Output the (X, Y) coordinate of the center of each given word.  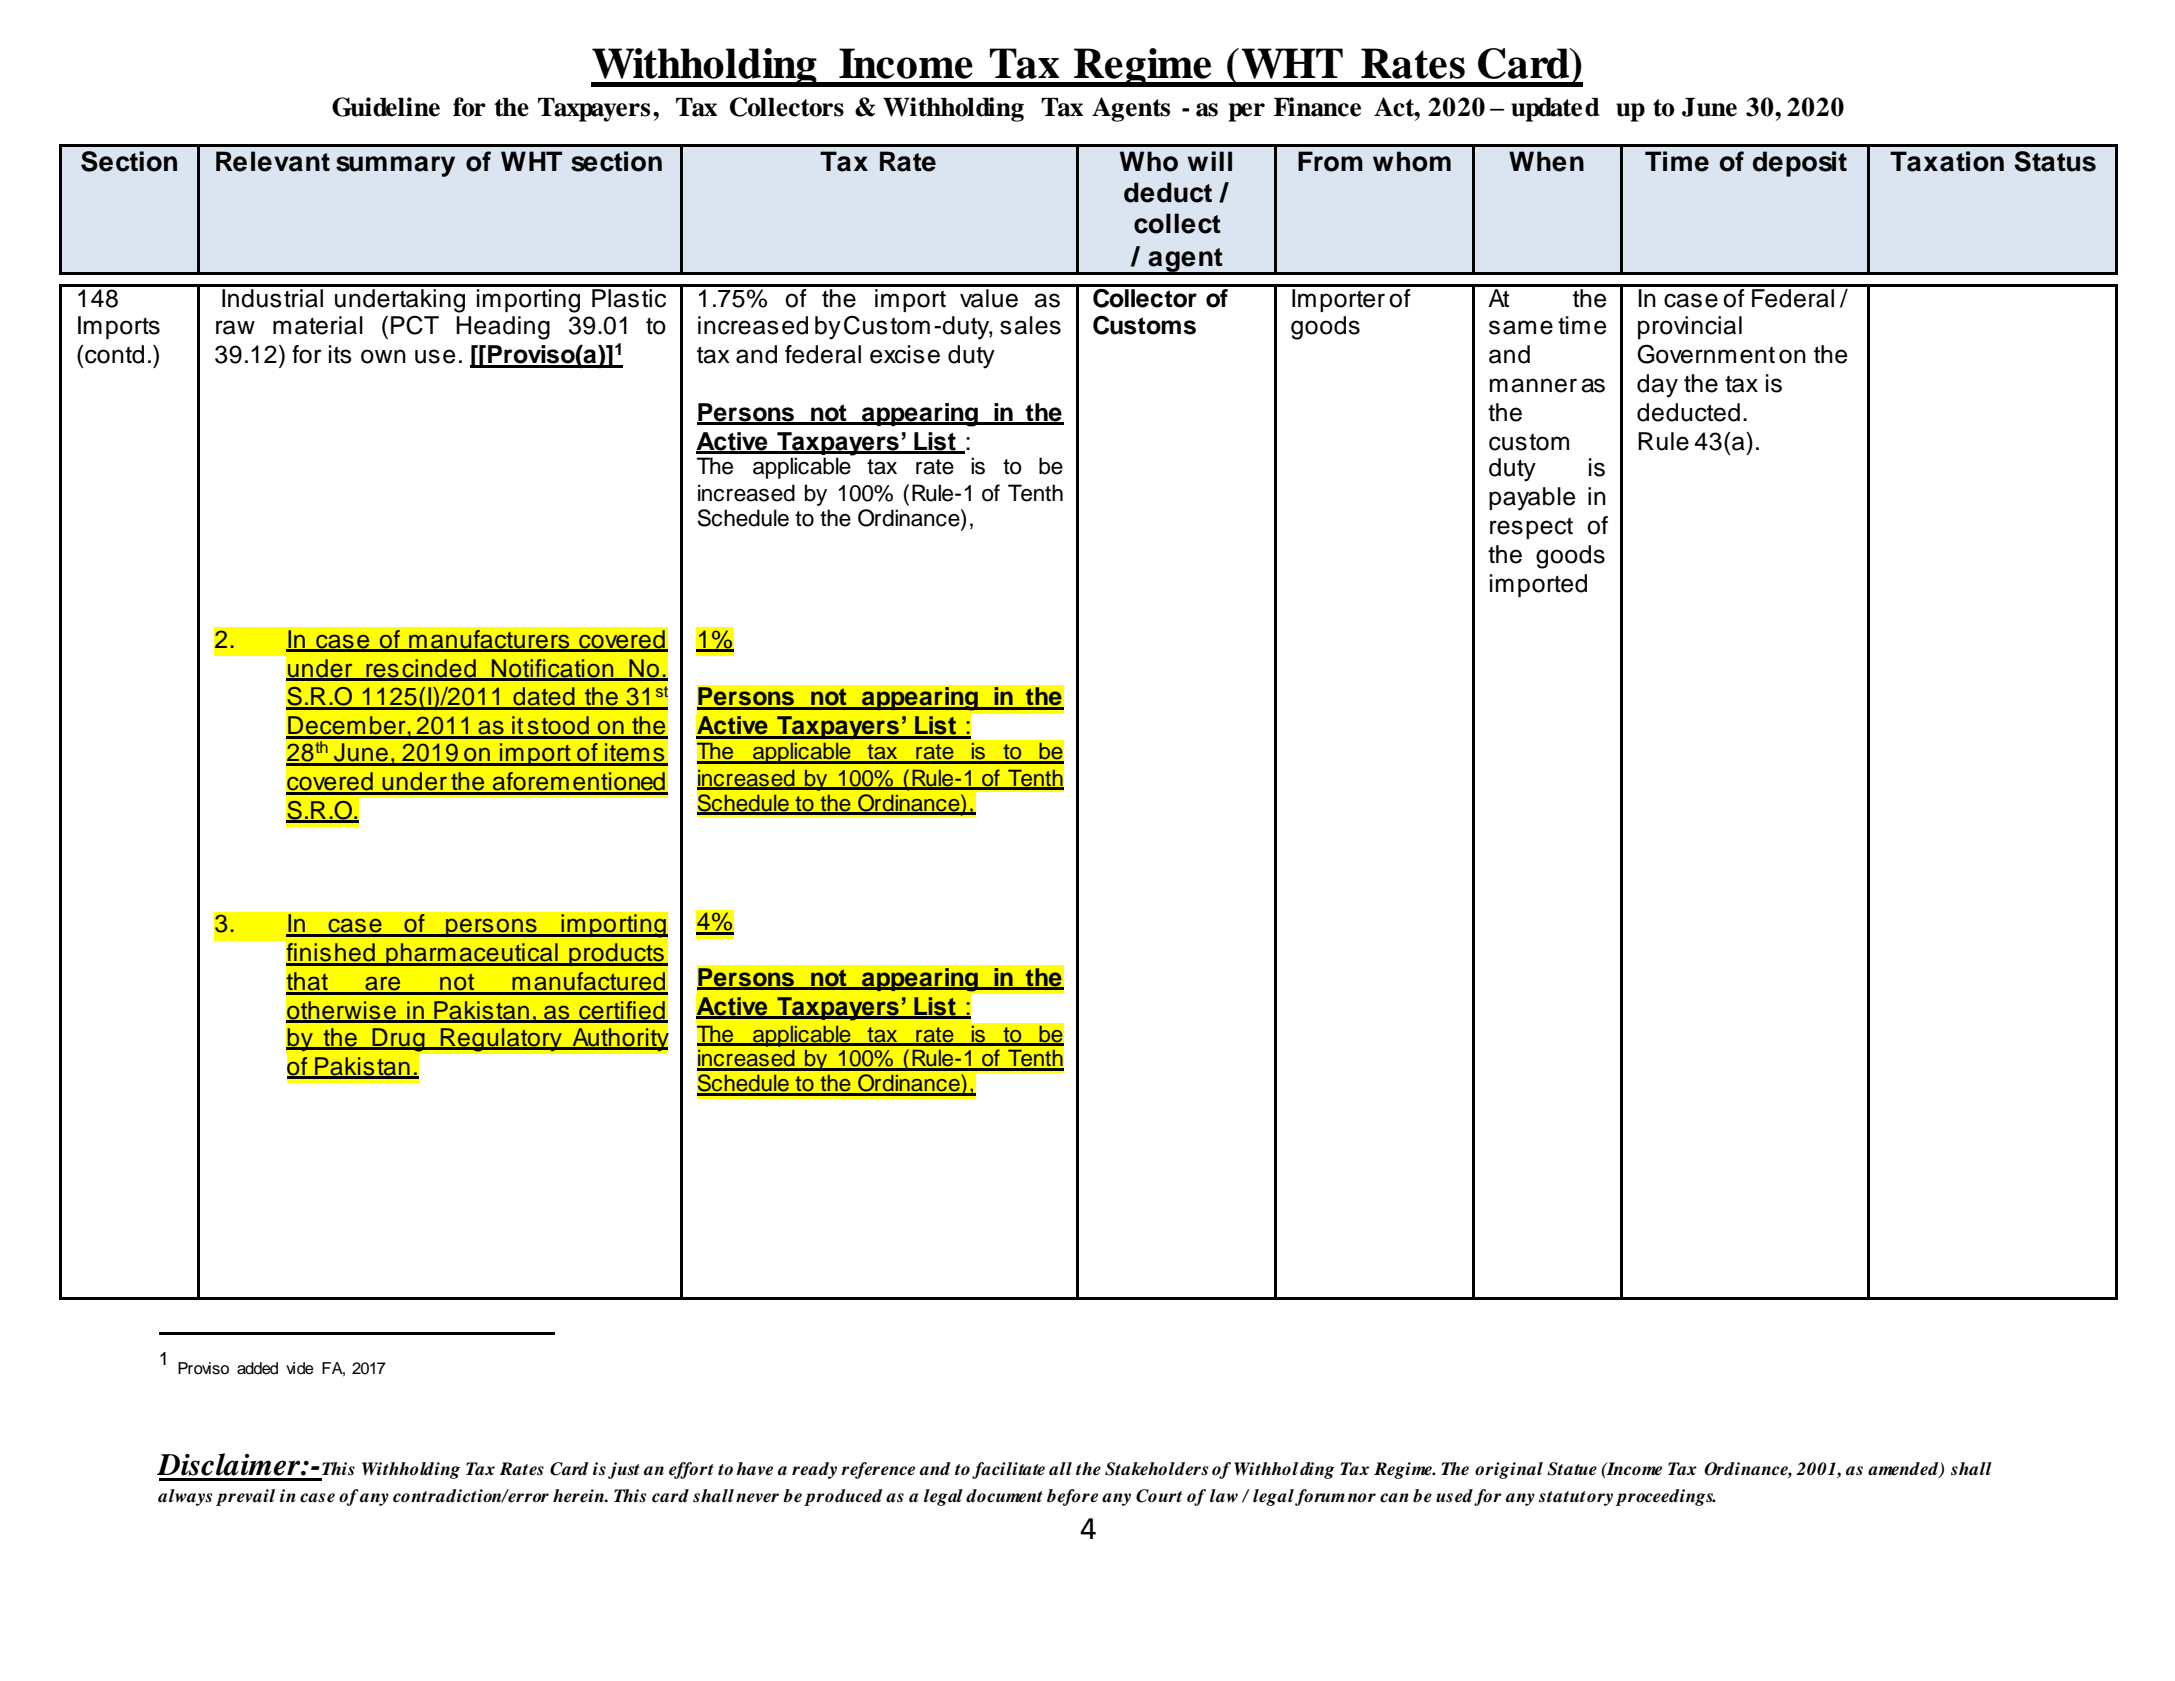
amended (1904, 1469)
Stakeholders (1156, 1469)
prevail (245, 1497)
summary (395, 166)
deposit (1800, 164)
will (1209, 161)
